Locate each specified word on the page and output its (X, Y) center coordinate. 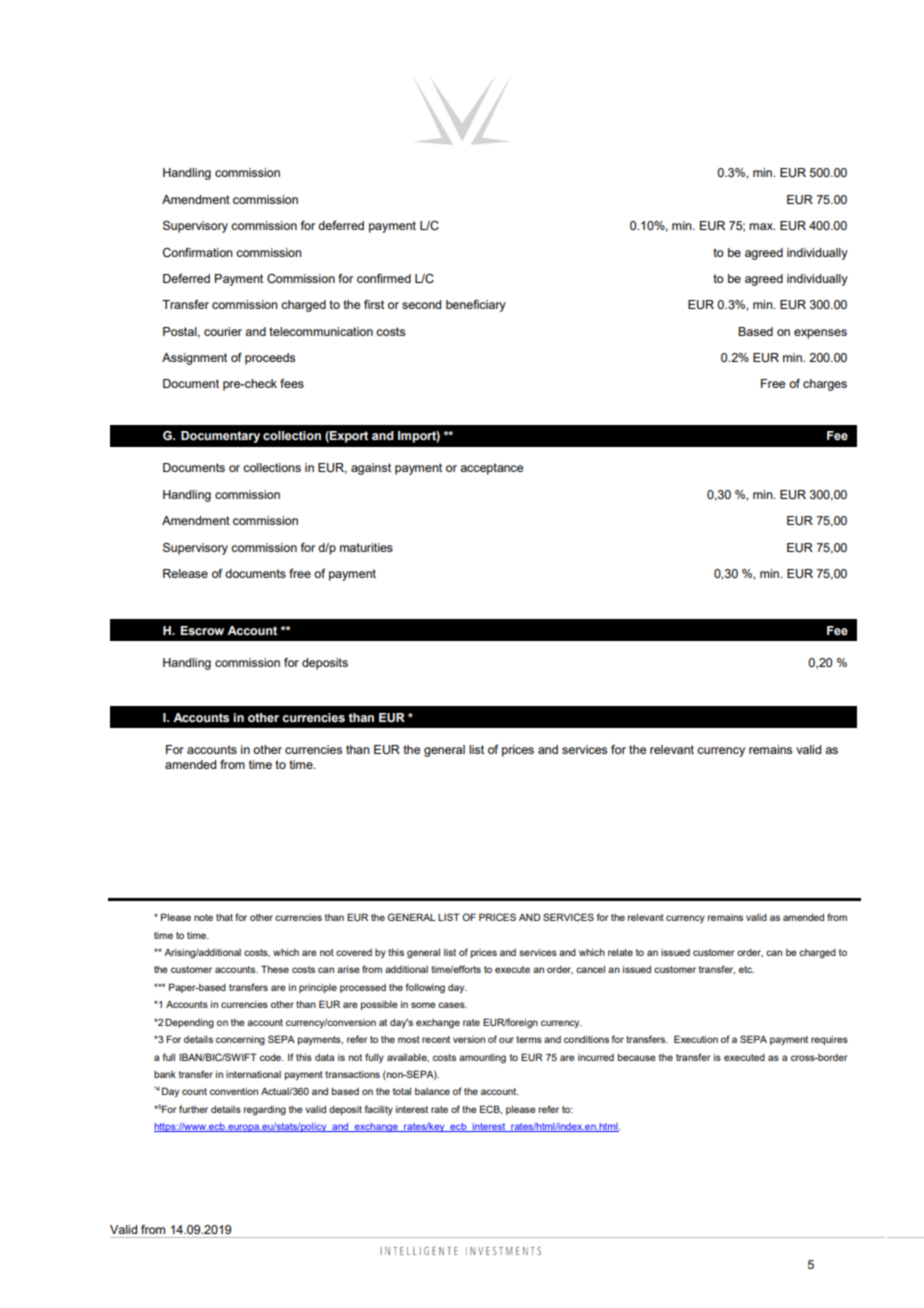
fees (292, 383)
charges (825, 385)
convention (234, 1091)
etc (746, 969)
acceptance (491, 469)
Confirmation (198, 252)
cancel (590, 969)
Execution (696, 1039)
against (371, 469)
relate (620, 952)
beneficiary (476, 306)
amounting (482, 1058)
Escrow (202, 630)
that (224, 917)
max (762, 226)
